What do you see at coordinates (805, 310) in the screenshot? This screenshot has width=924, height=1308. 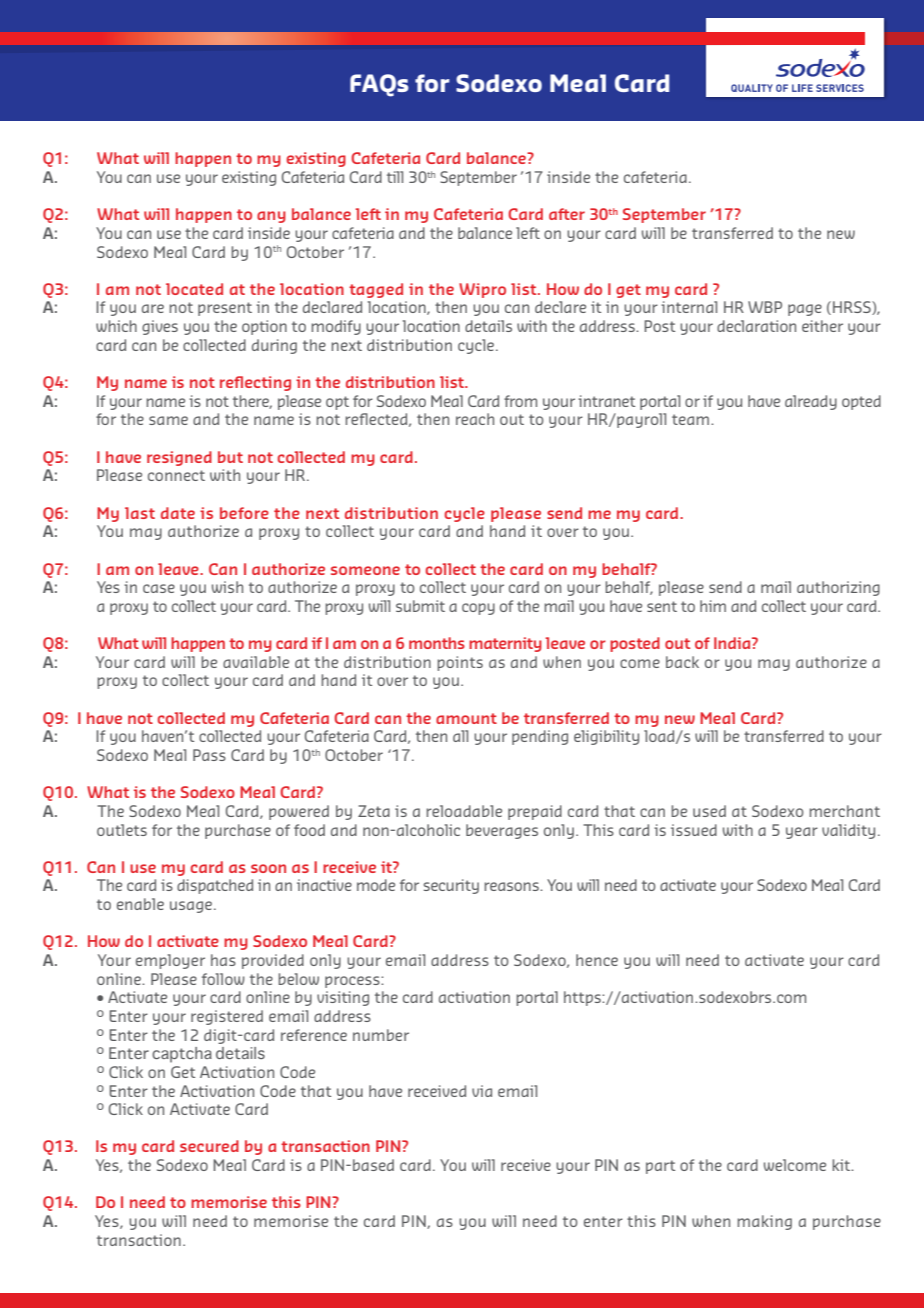 I see `page` at bounding box center [805, 310].
